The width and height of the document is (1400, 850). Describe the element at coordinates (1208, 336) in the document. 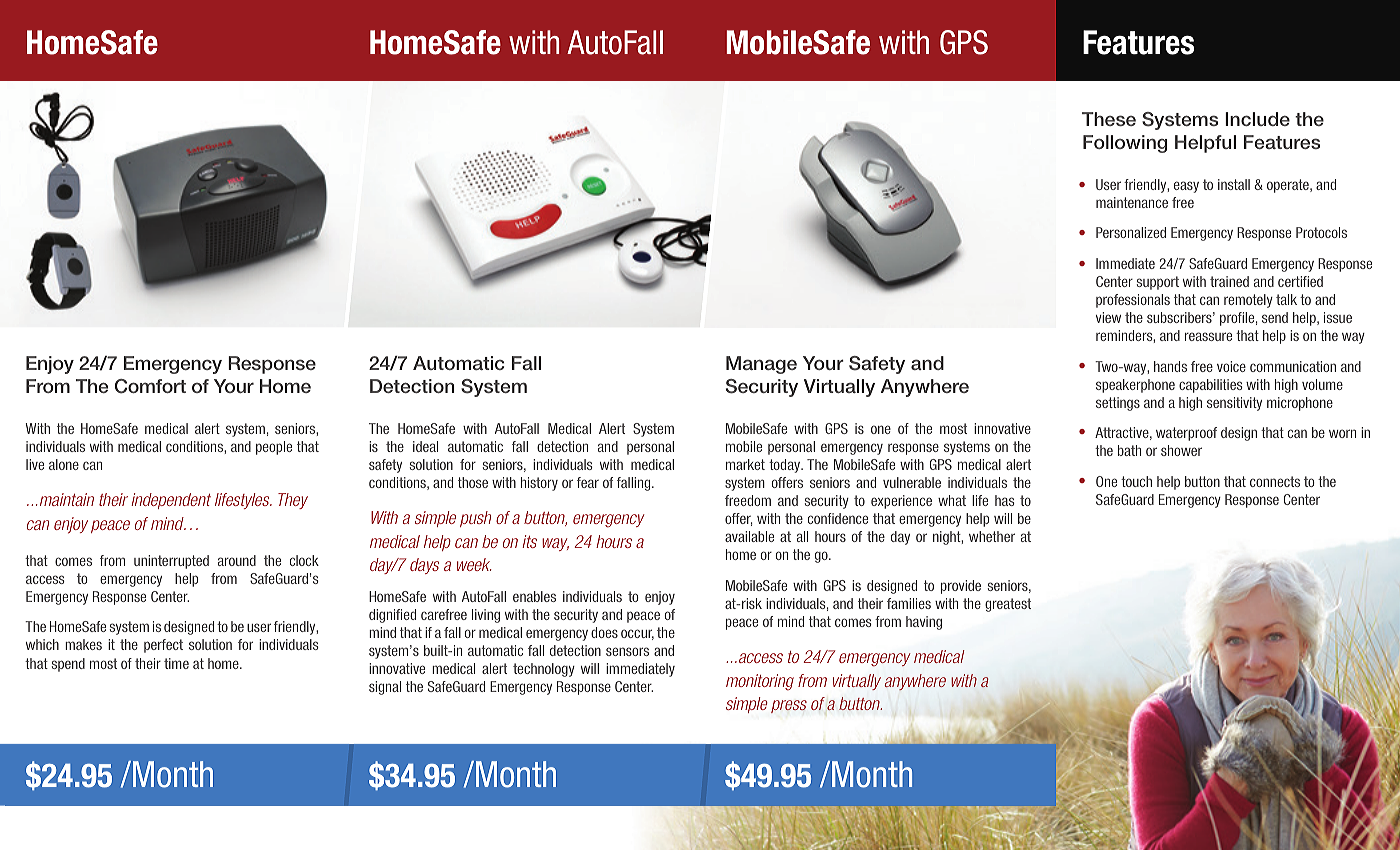

I see `reassure` at that location.
